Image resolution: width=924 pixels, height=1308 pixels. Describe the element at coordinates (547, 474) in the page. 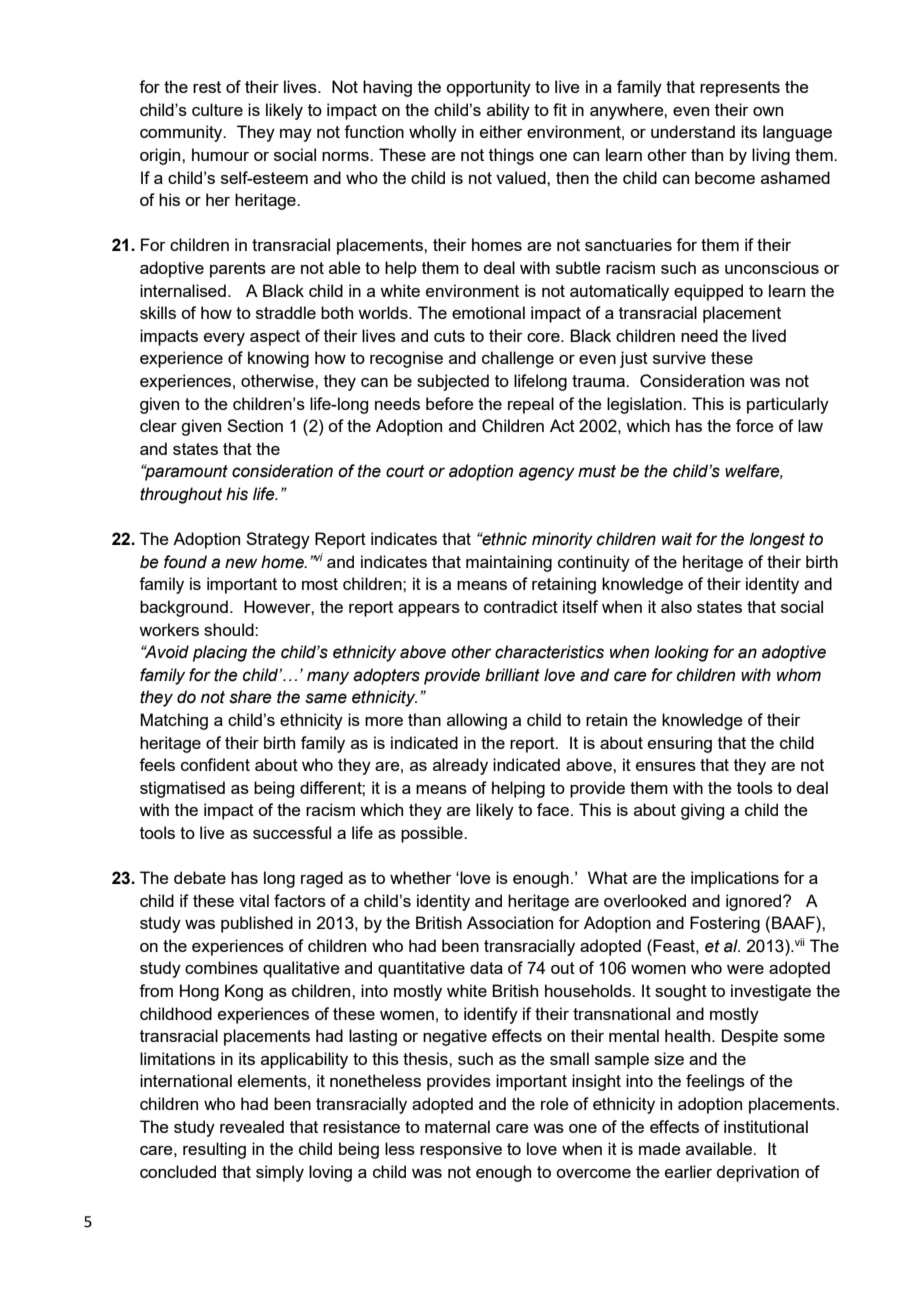

I see `agency` at that location.
